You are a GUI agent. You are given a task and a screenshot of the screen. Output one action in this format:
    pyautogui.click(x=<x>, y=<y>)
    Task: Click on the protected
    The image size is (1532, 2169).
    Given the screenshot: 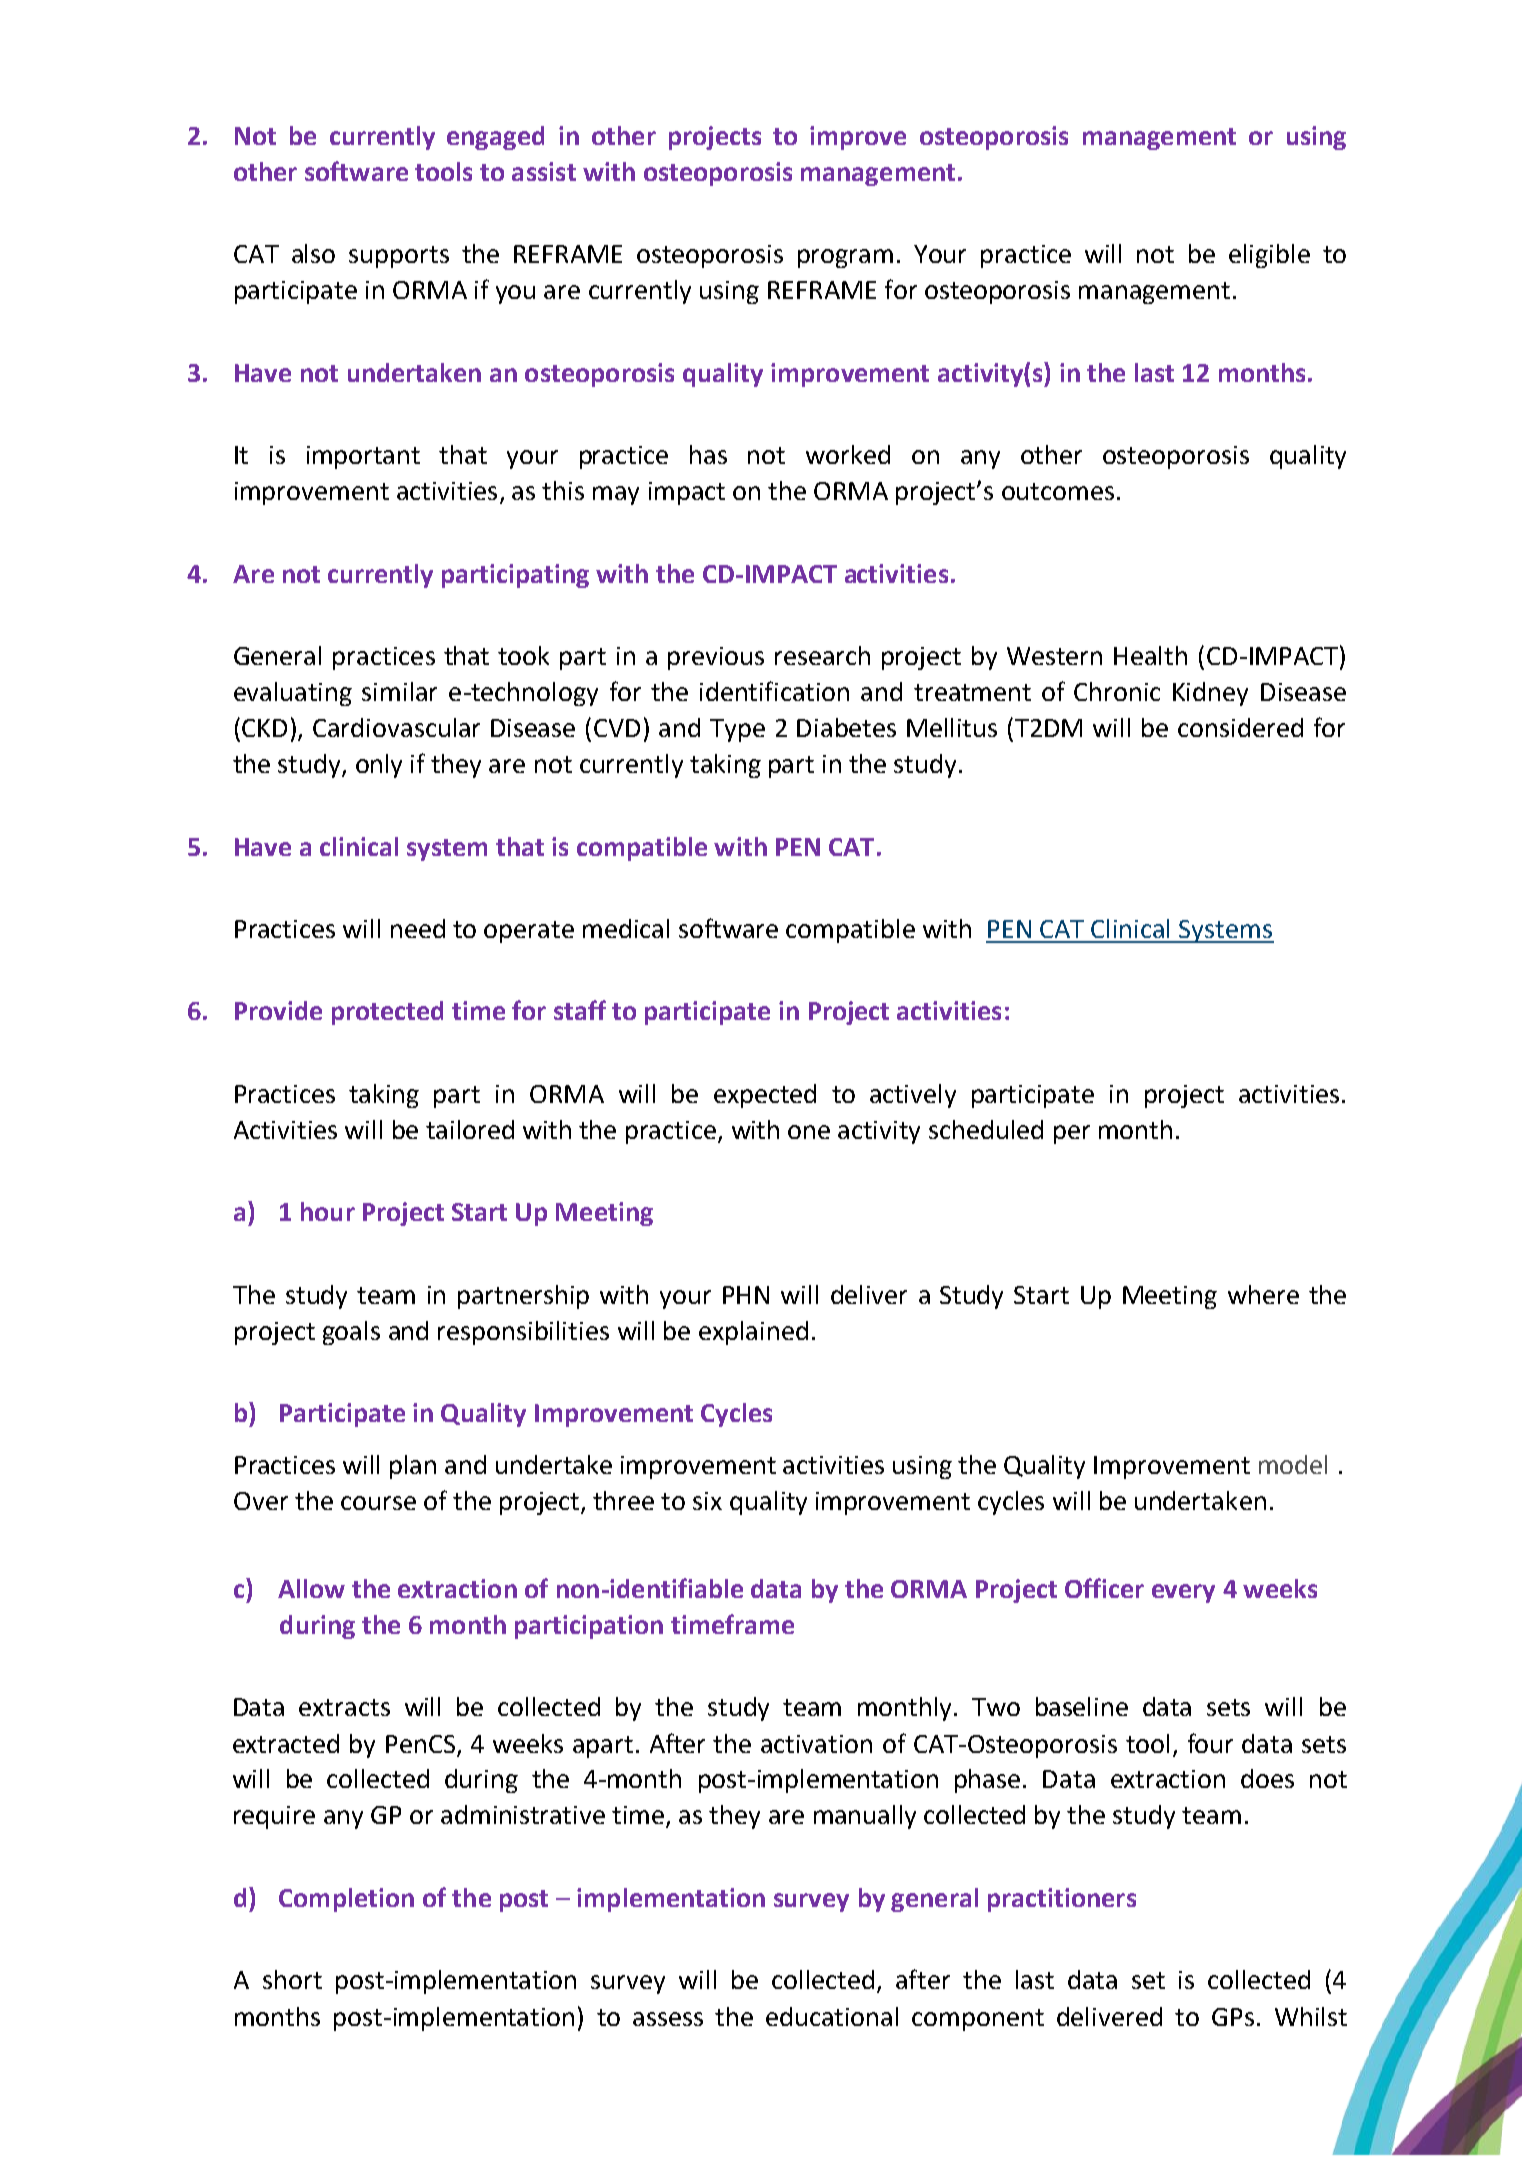 What is the action you would take?
    pyautogui.click(x=387, y=1013)
